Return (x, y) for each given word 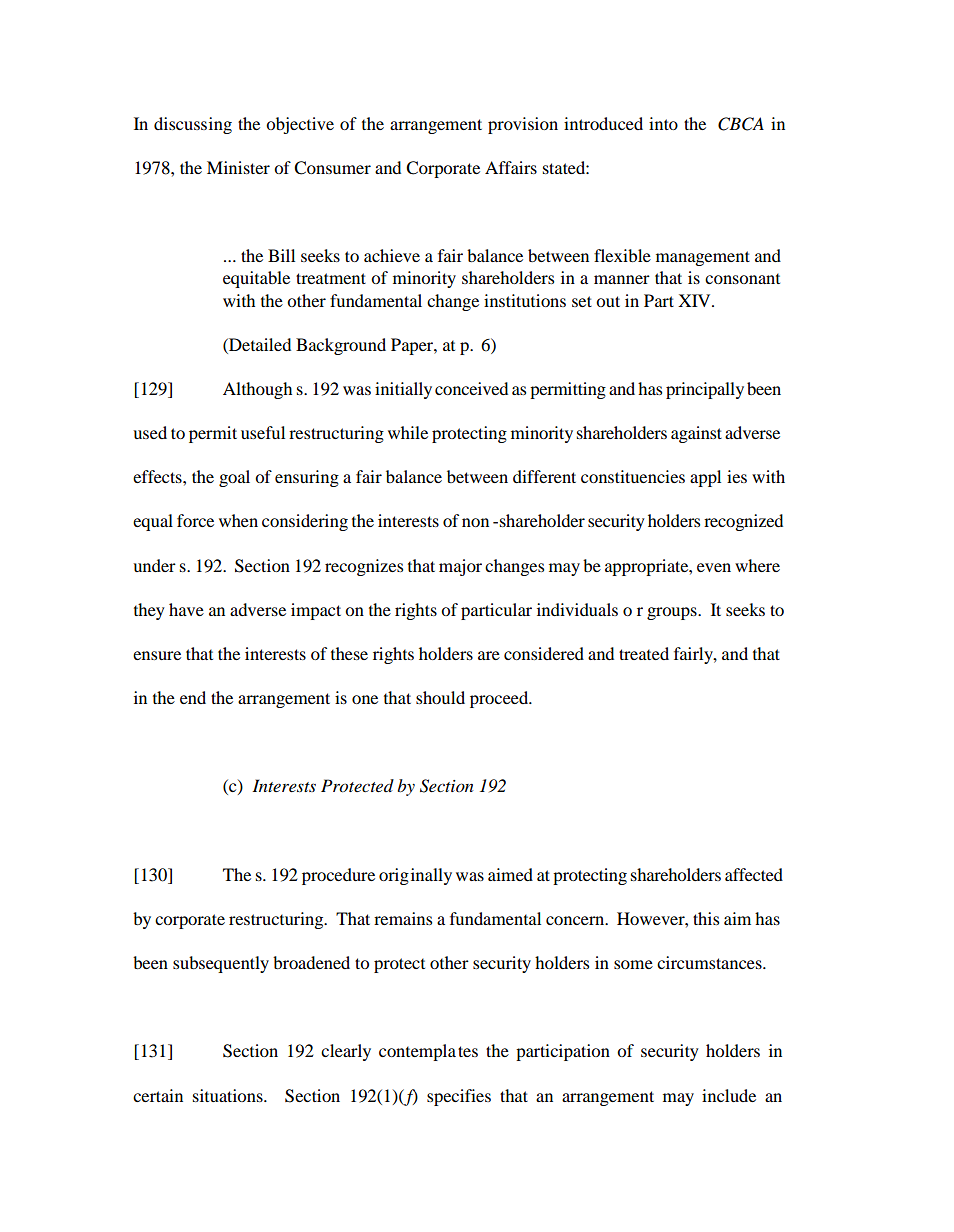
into (663, 123)
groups (673, 613)
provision (523, 125)
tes (468, 1051)
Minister (238, 167)
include (729, 1095)
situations (229, 1095)
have (186, 609)
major (460, 567)
